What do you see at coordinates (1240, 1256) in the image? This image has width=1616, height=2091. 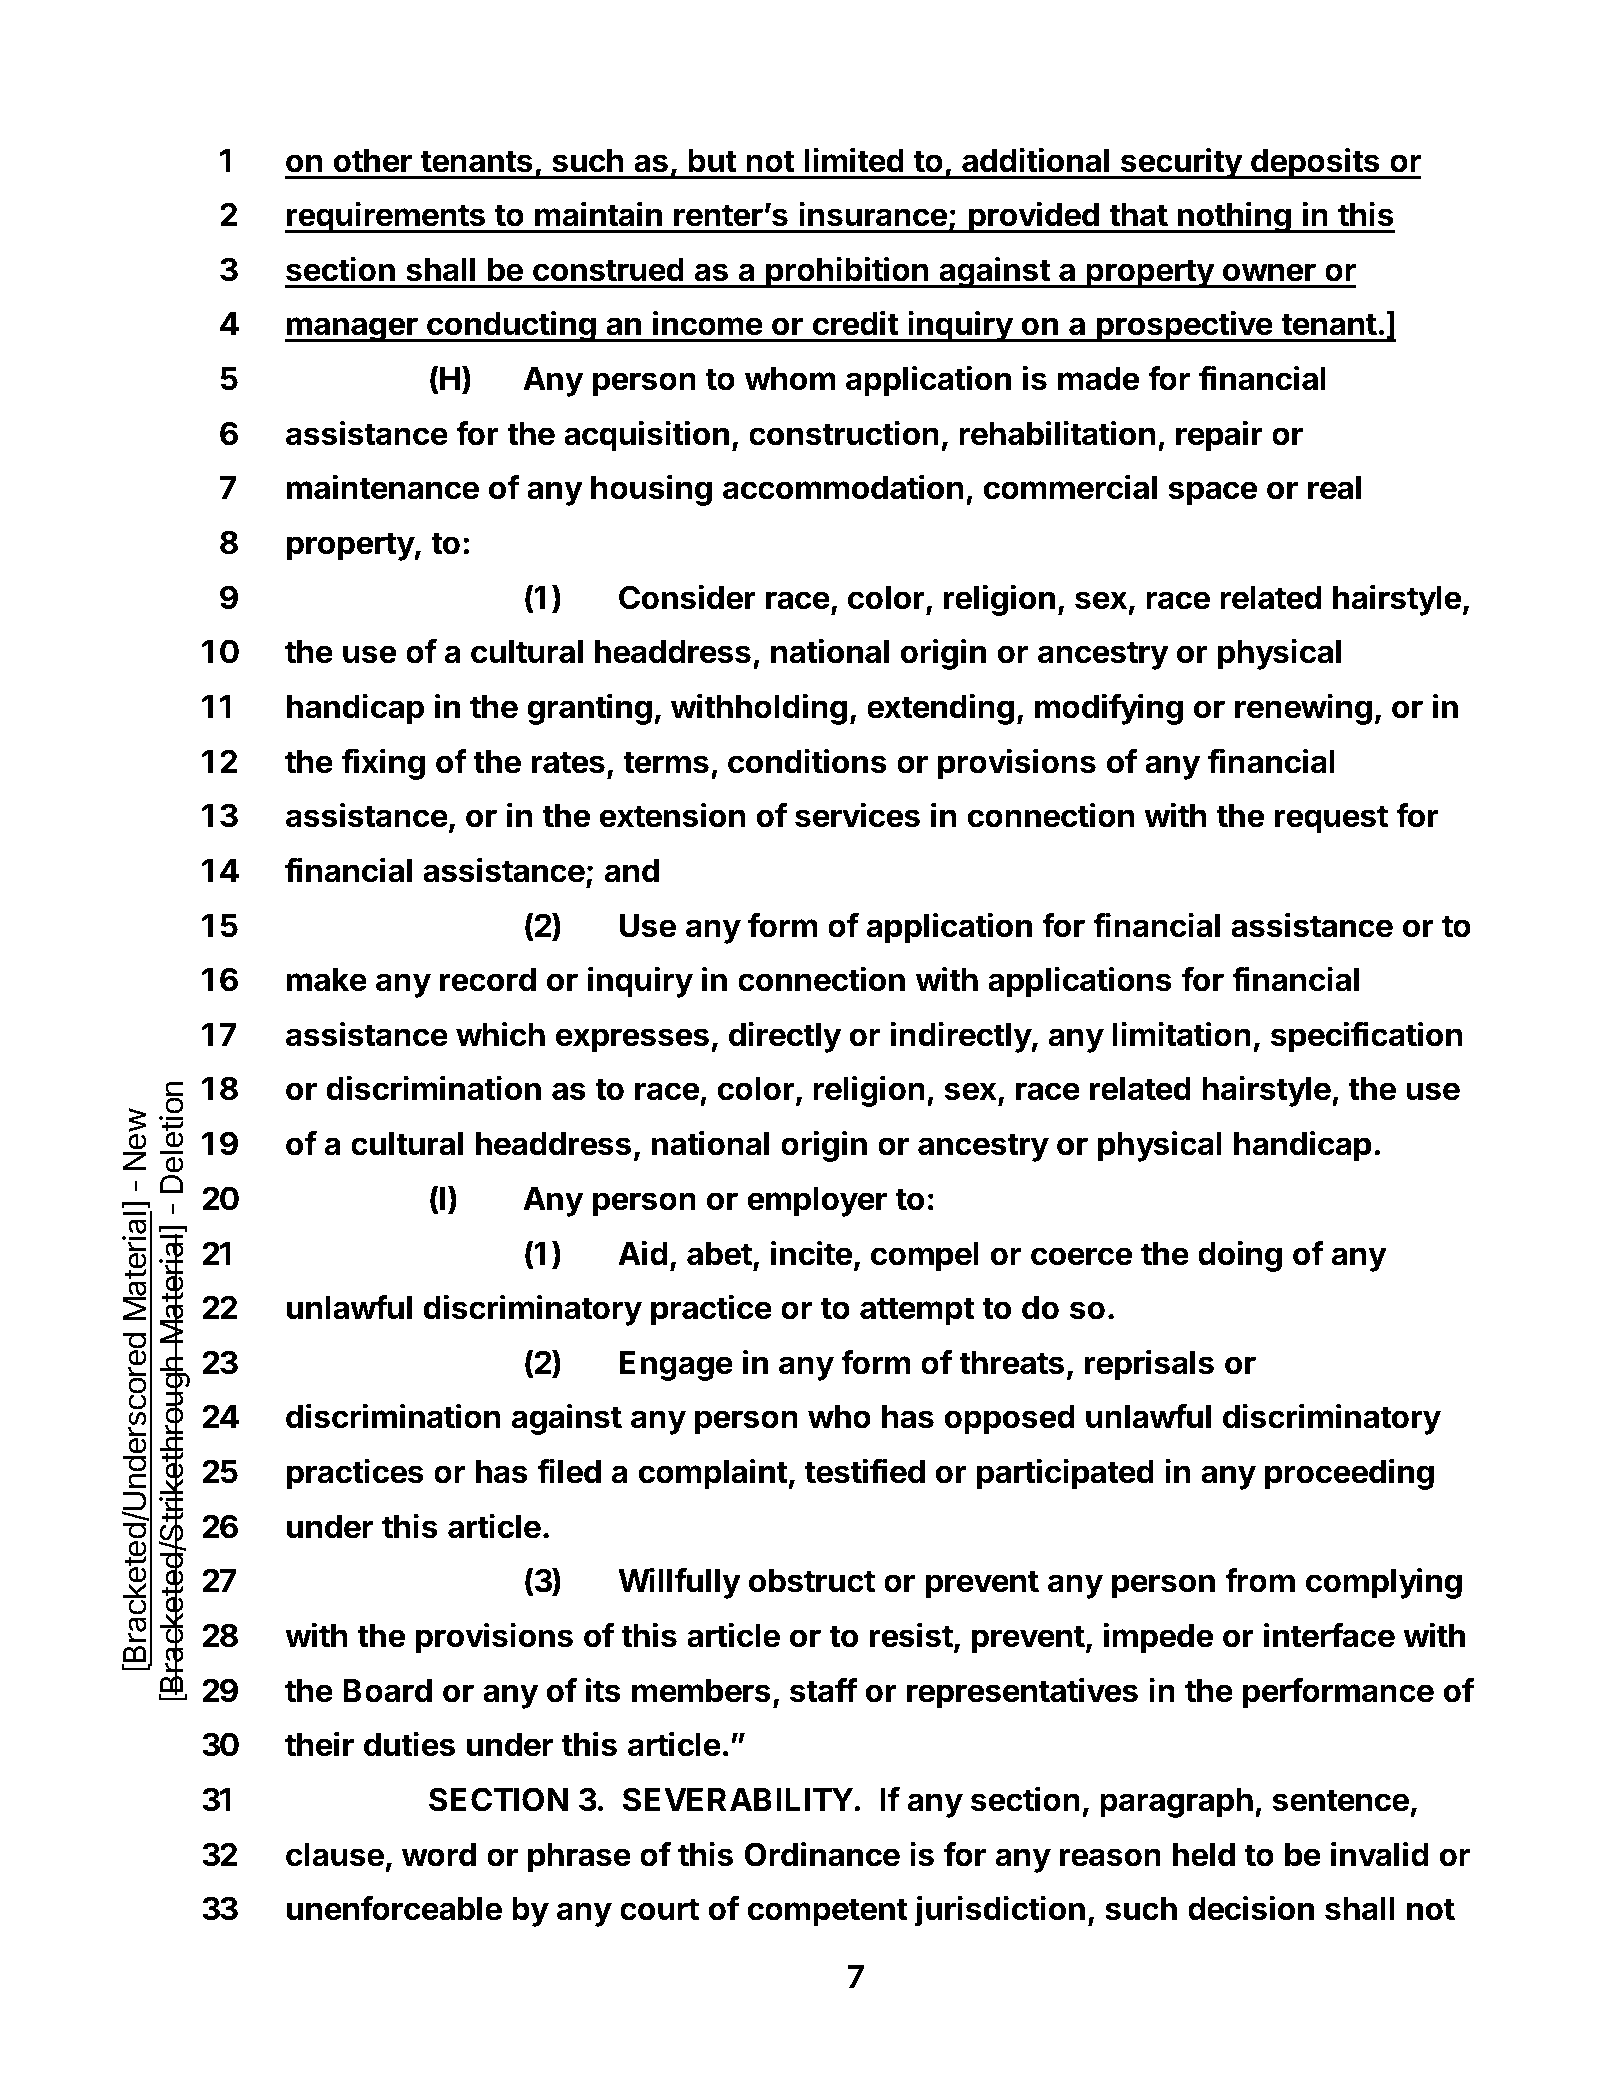 I see `doing` at bounding box center [1240, 1256].
